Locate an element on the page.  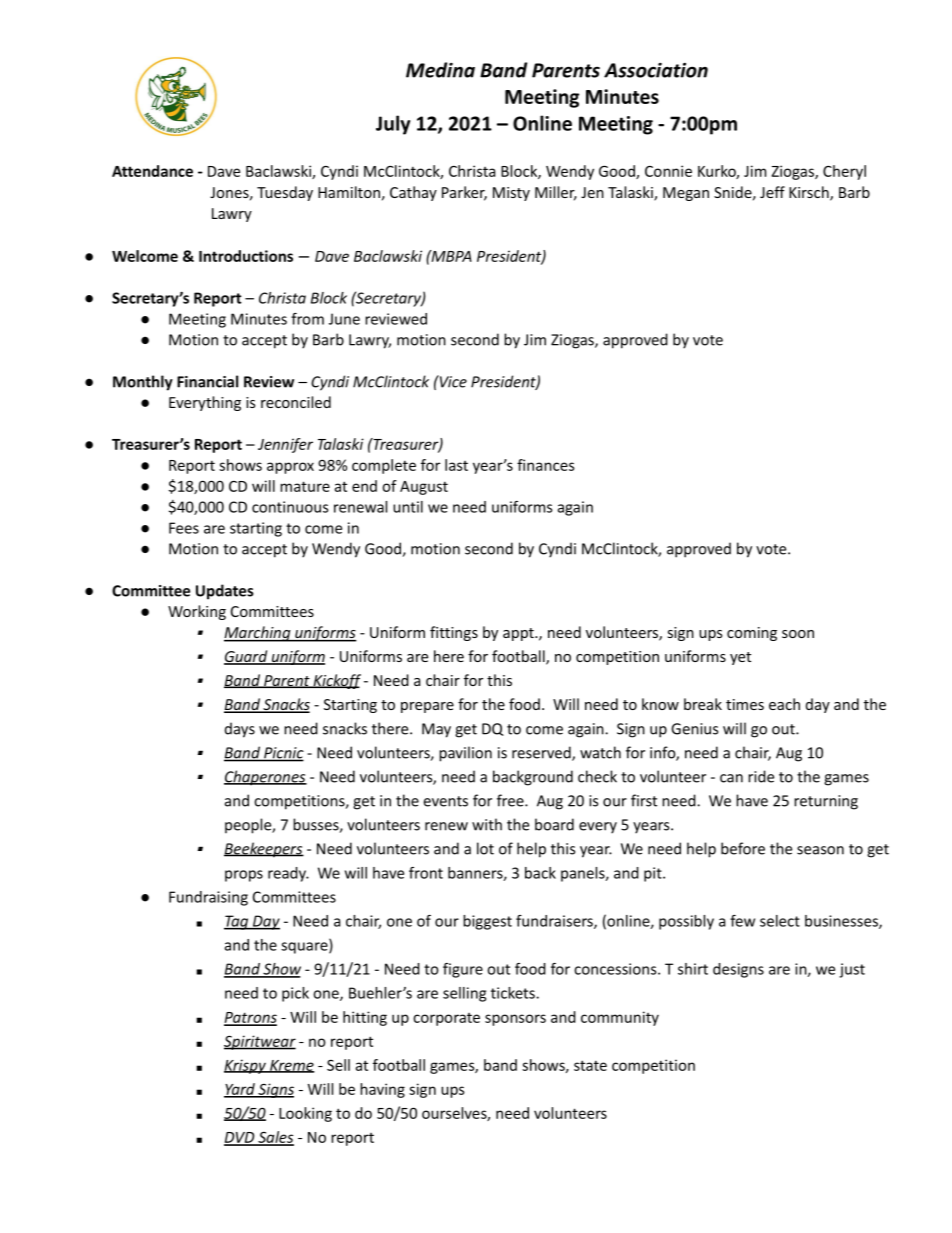
Medina is located at coordinates (440, 70).
